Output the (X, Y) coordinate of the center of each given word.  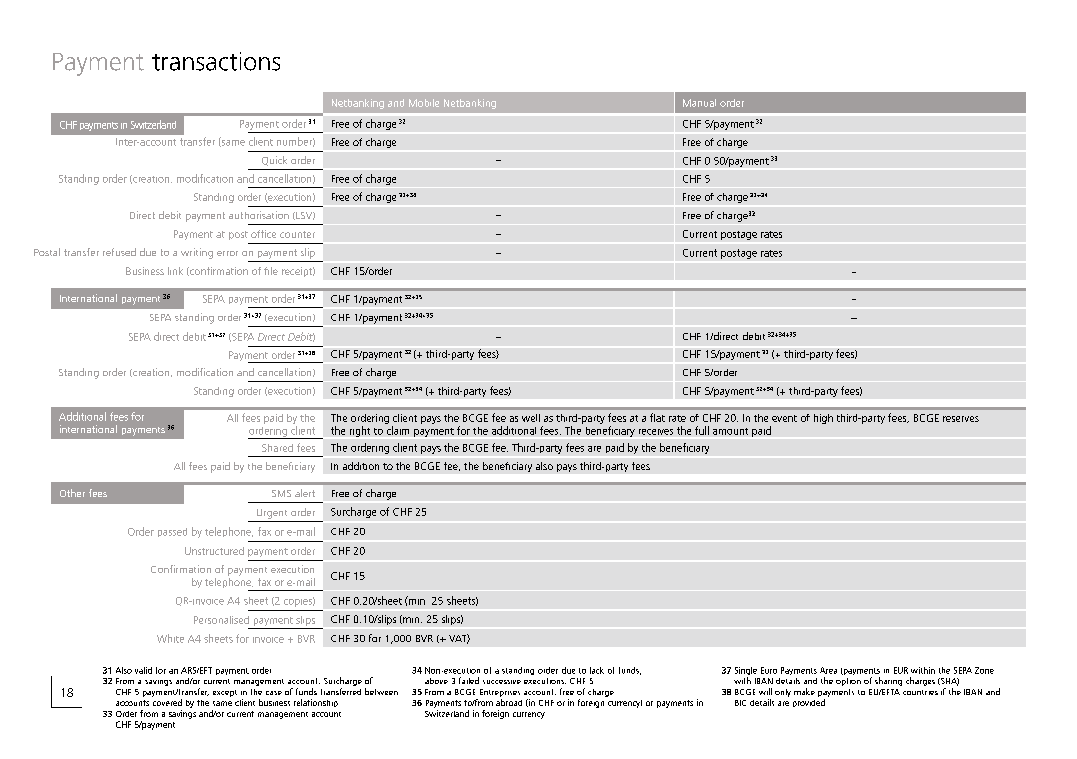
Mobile (424, 103)
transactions (216, 61)
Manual (699, 103)
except (225, 693)
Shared (277, 448)
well (531, 418)
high (823, 419)
